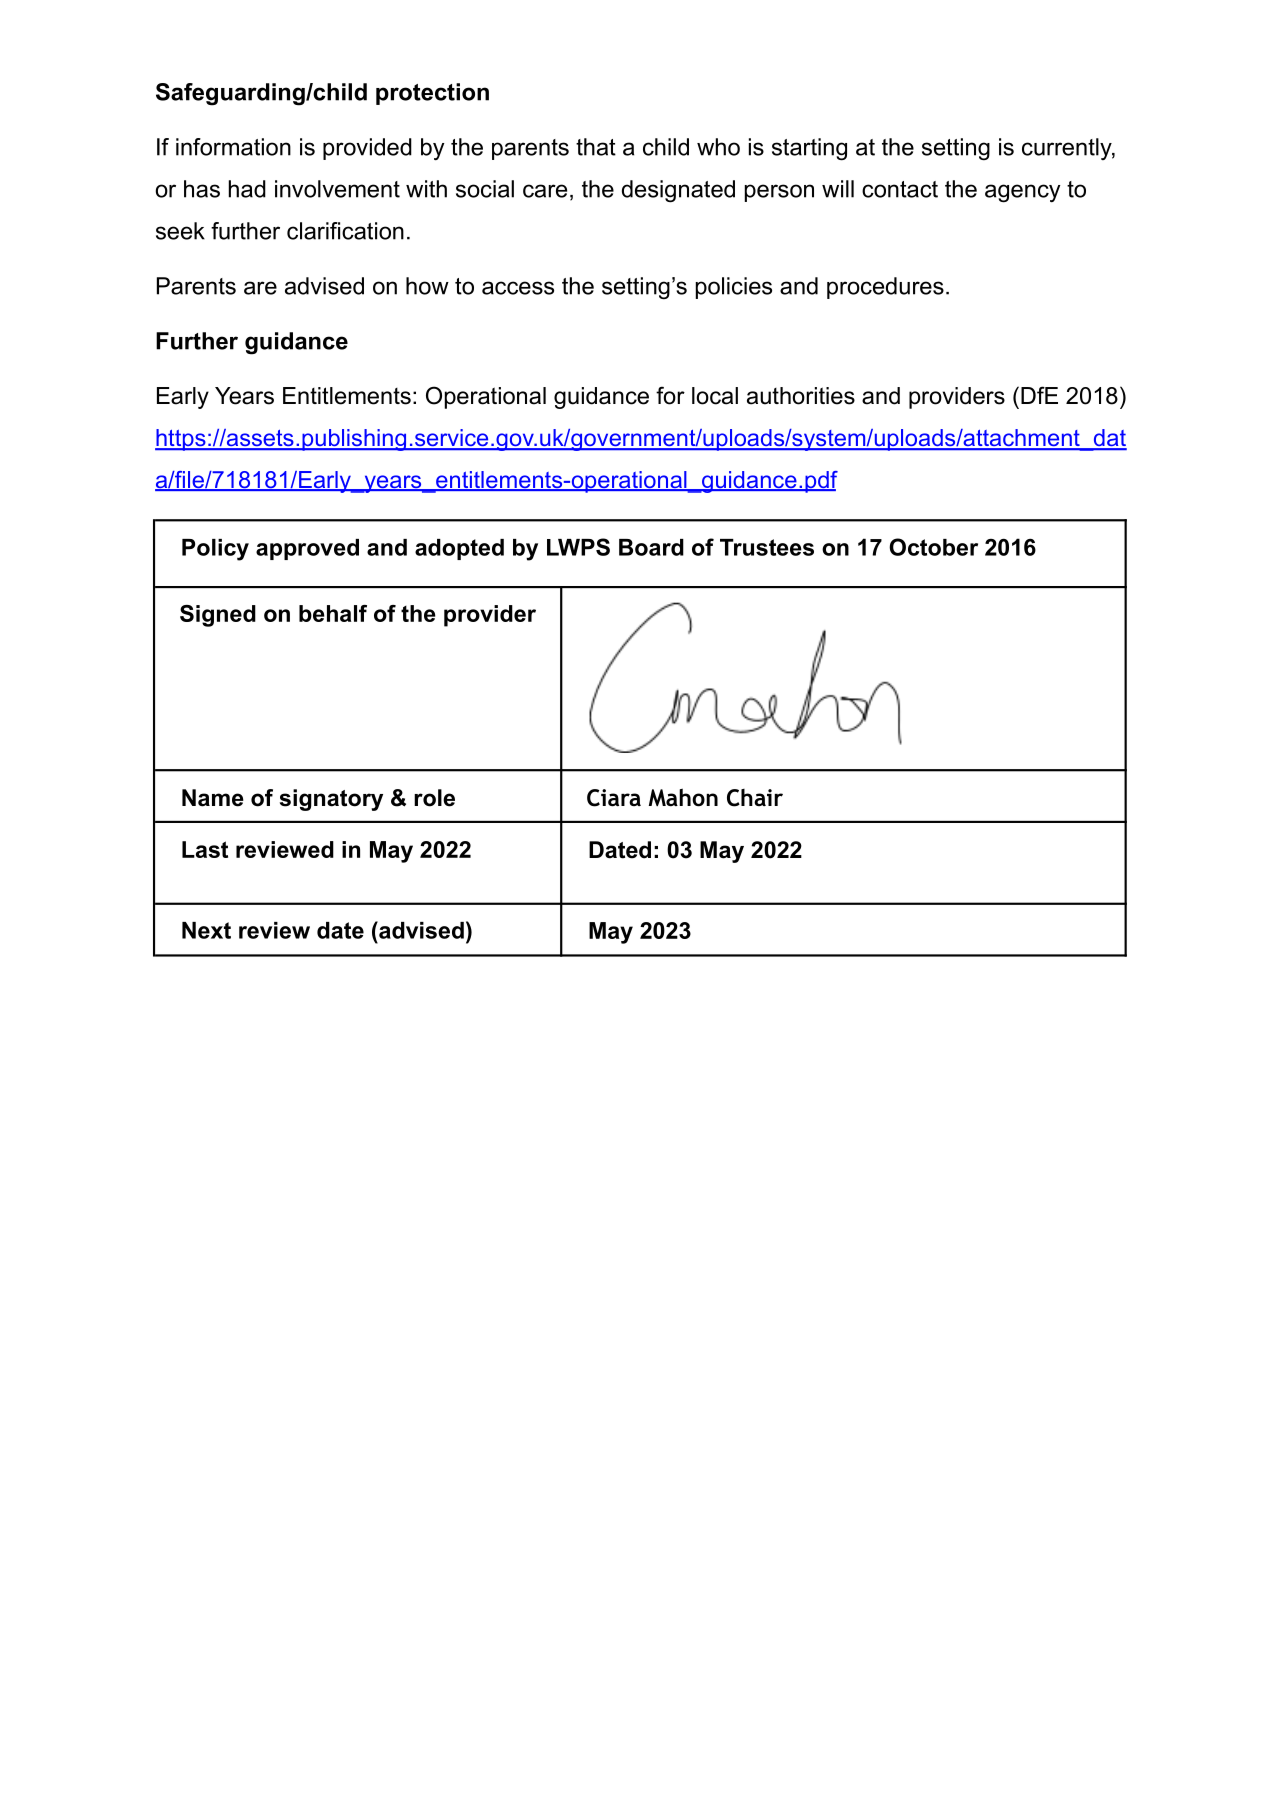  What do you see at coordinates (427, 286) in the page?
I see `how` at bounding box center [427, 286].
